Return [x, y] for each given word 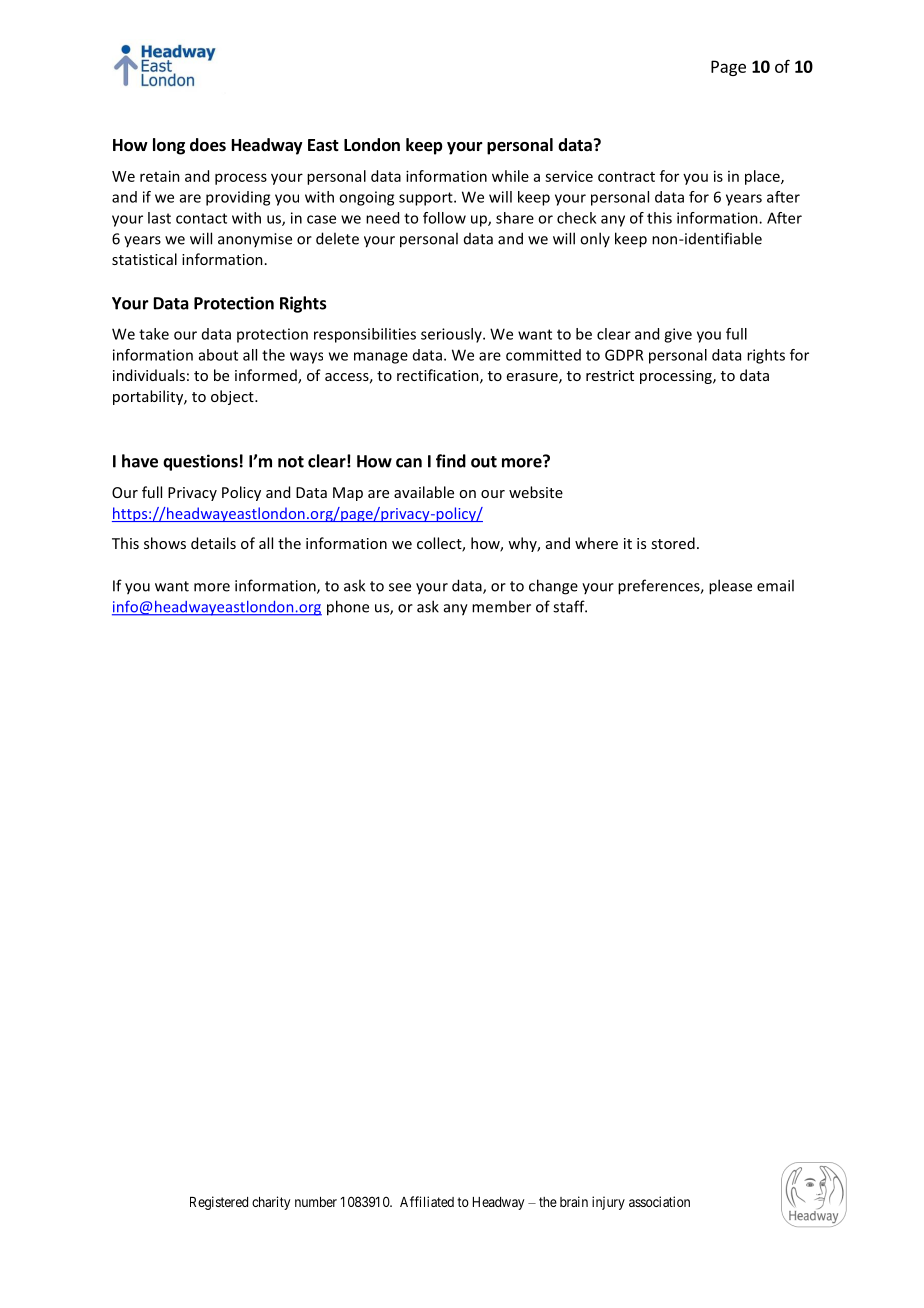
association [659, 1201]
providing [238, 198]
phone [348, 608]
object [233, 397]
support [427, 199]
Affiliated [427, 1201]
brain [574, 1201]
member [501, 606]
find [451, 461]
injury [608, 1203]
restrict [610, 375]
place [763, 177]
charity [271, 1203]
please [730, 587]
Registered [219, 1203]
